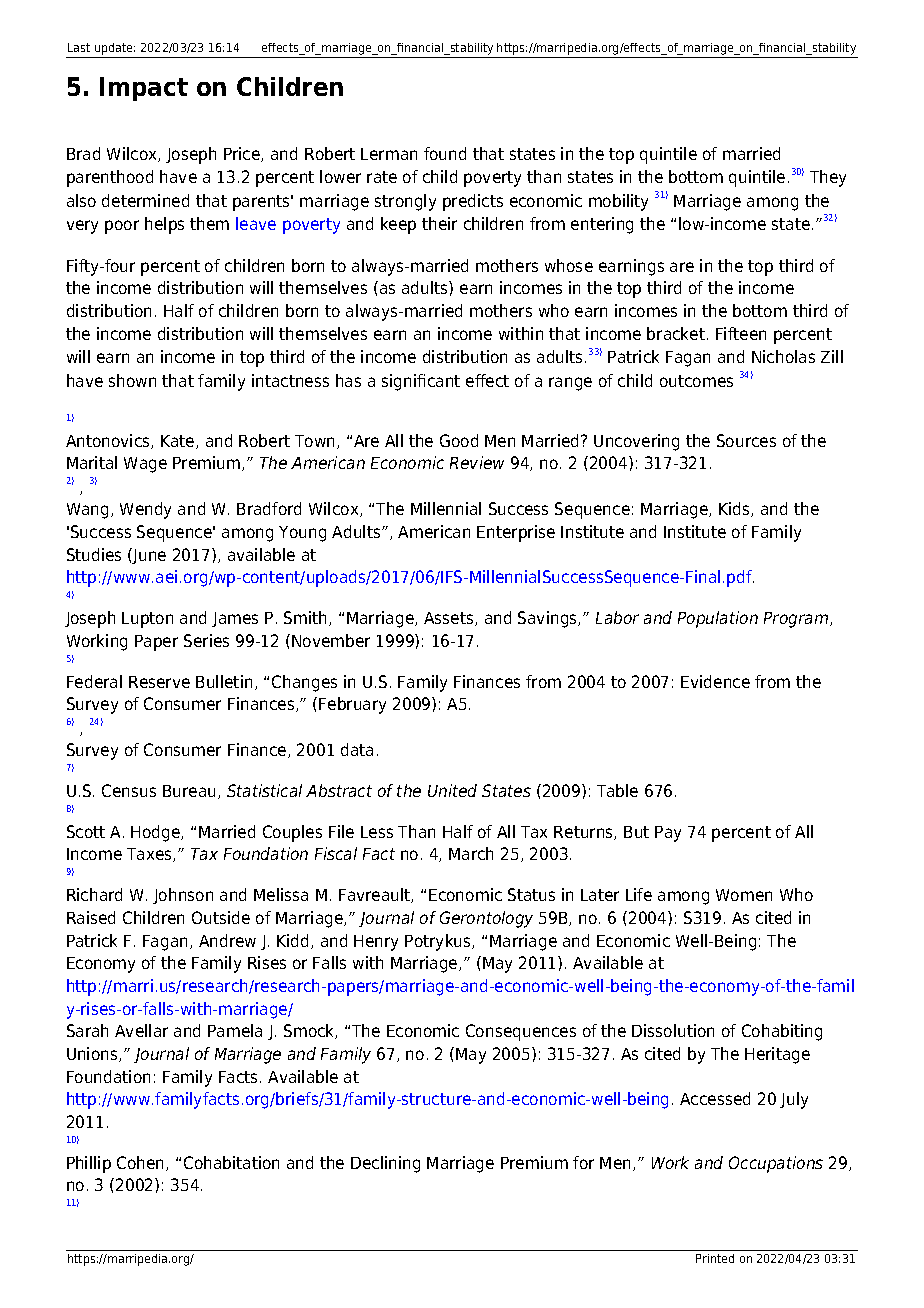 The height and width of the document is (1308, 924). Describe the element at coordinates (385, 1164) in the document. I see `Declining` at that location.
